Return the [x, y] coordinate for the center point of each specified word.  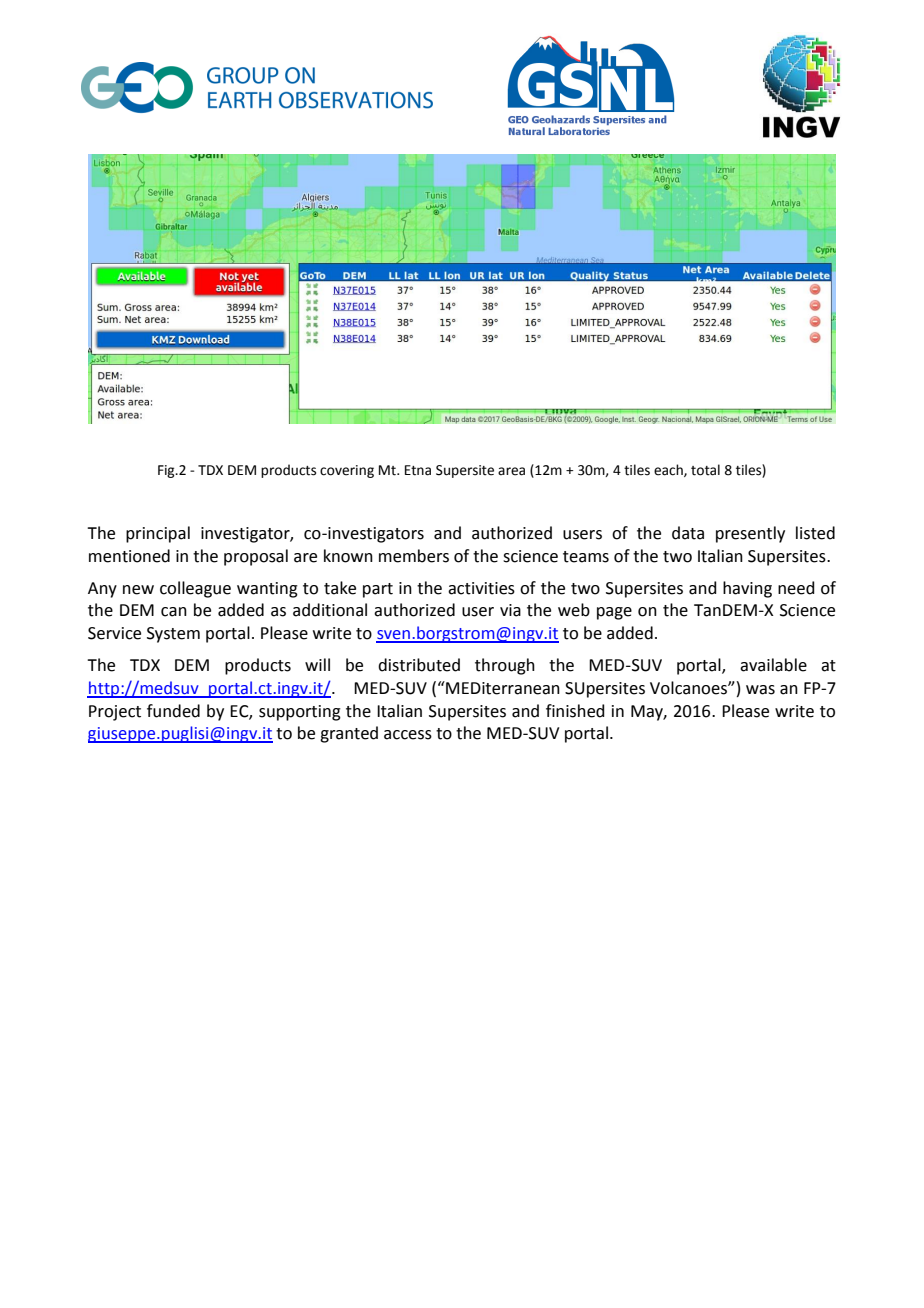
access [408, 735]
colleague [195, 589]
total [705, 470]
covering [347, 471]
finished [575, 711]
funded [173, 711]
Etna [418, 470]
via [510, 610]
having [747, 589]
